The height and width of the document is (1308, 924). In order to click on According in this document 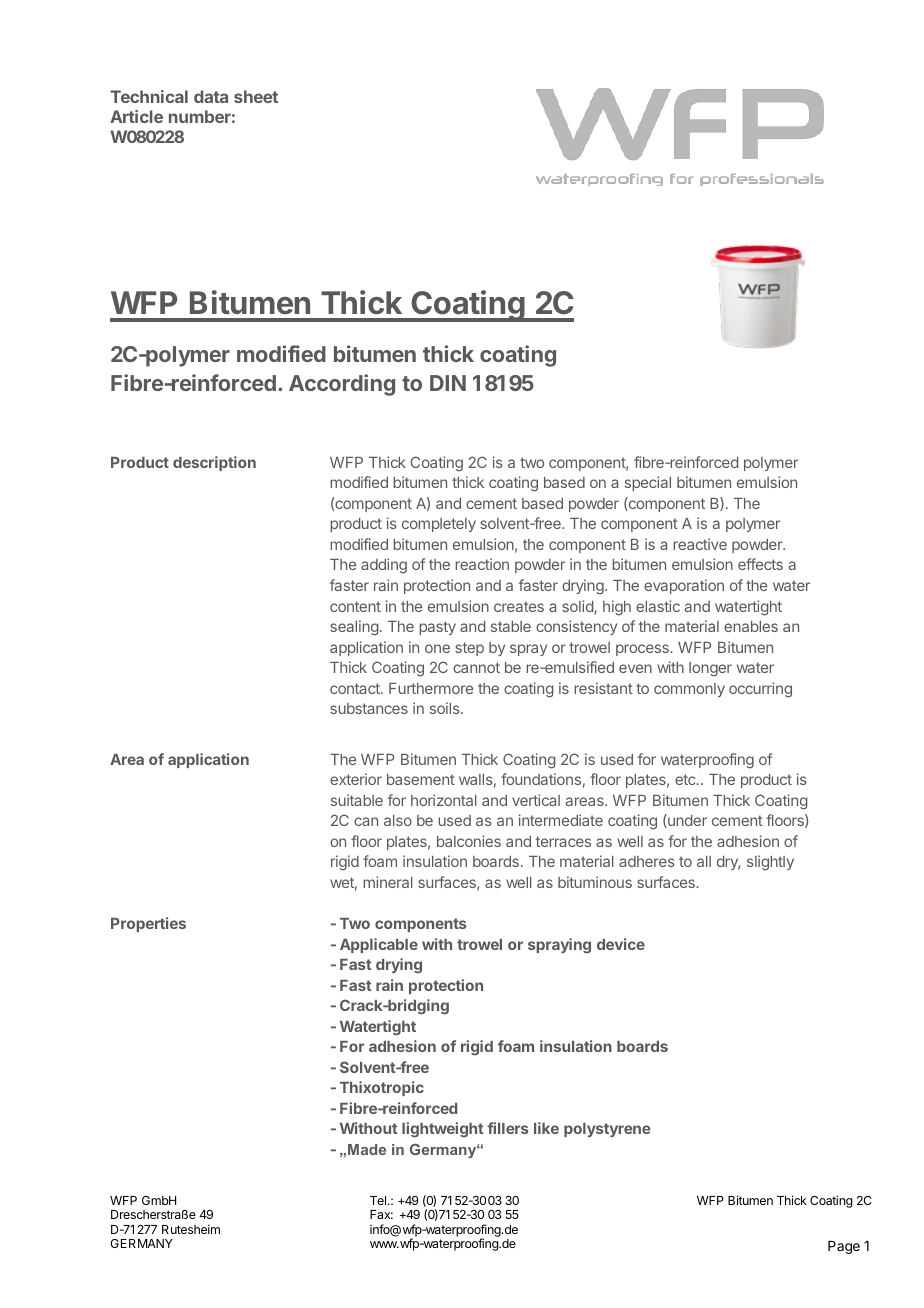, I will do `click(342, 385)`.
